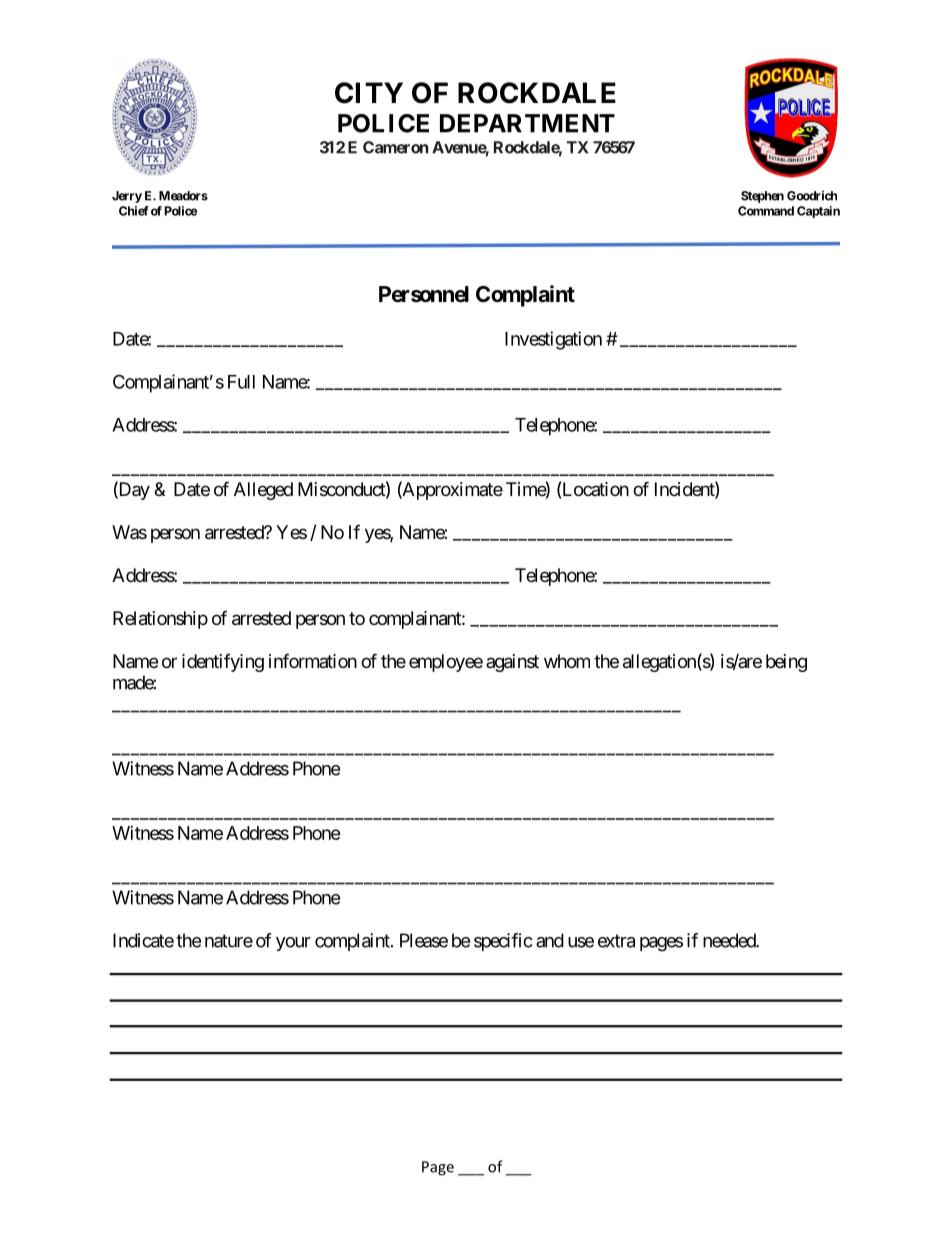 This screenshot has height=1233, width=952. I want to click on being, so click(786, 663).
